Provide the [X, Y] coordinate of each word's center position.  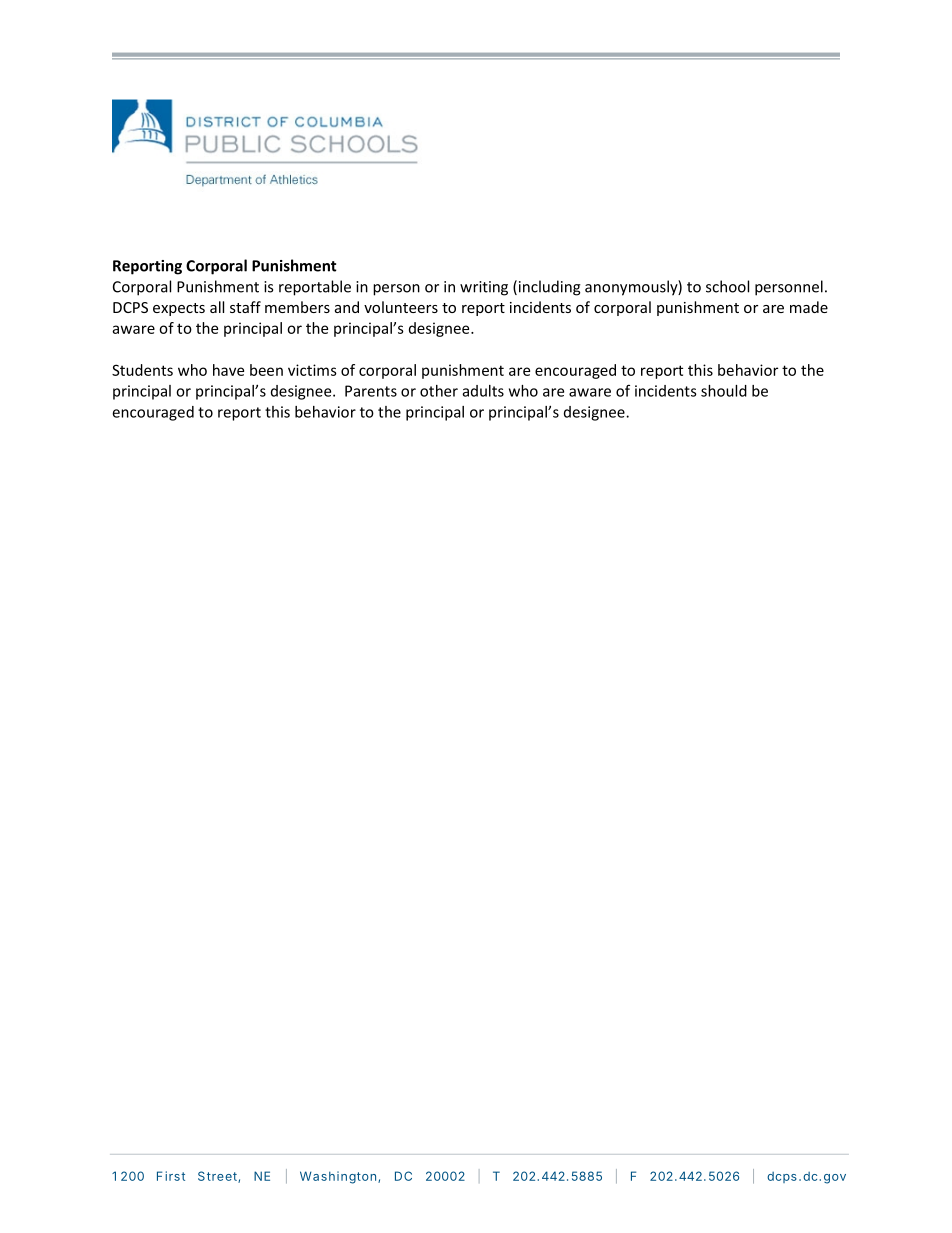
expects [179, 309]
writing [484, 288]
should [724, 391]
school [727, 286]
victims [312, 370]
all [217, 307]
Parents [371, 391]
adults [483, 391]
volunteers [401, 307]
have [228, 370]
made [809, 307]
